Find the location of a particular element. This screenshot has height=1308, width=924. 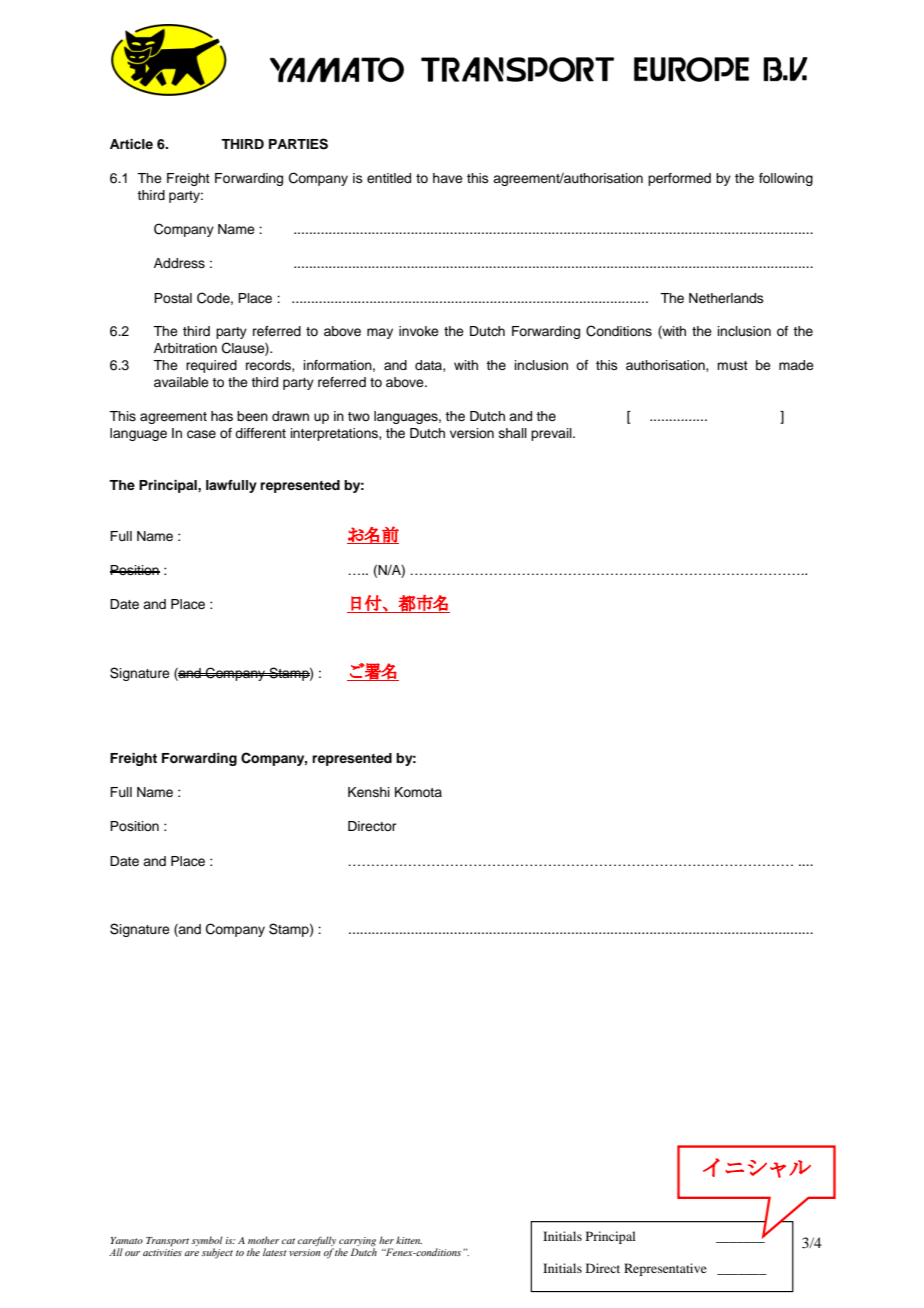

have is located at coordinates (448, 178).
